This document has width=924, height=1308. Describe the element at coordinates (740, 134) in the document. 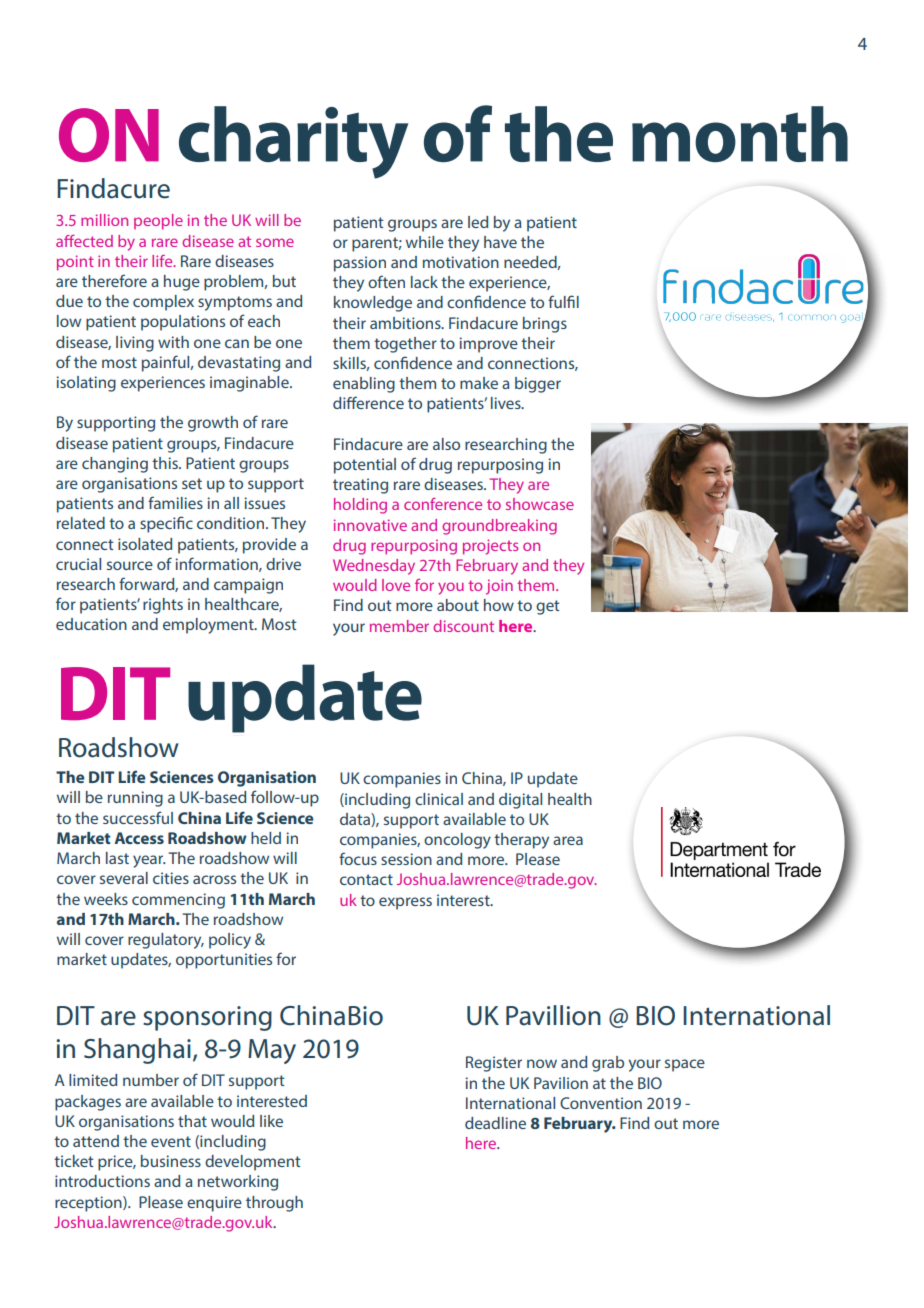

I see `month` at that location.
